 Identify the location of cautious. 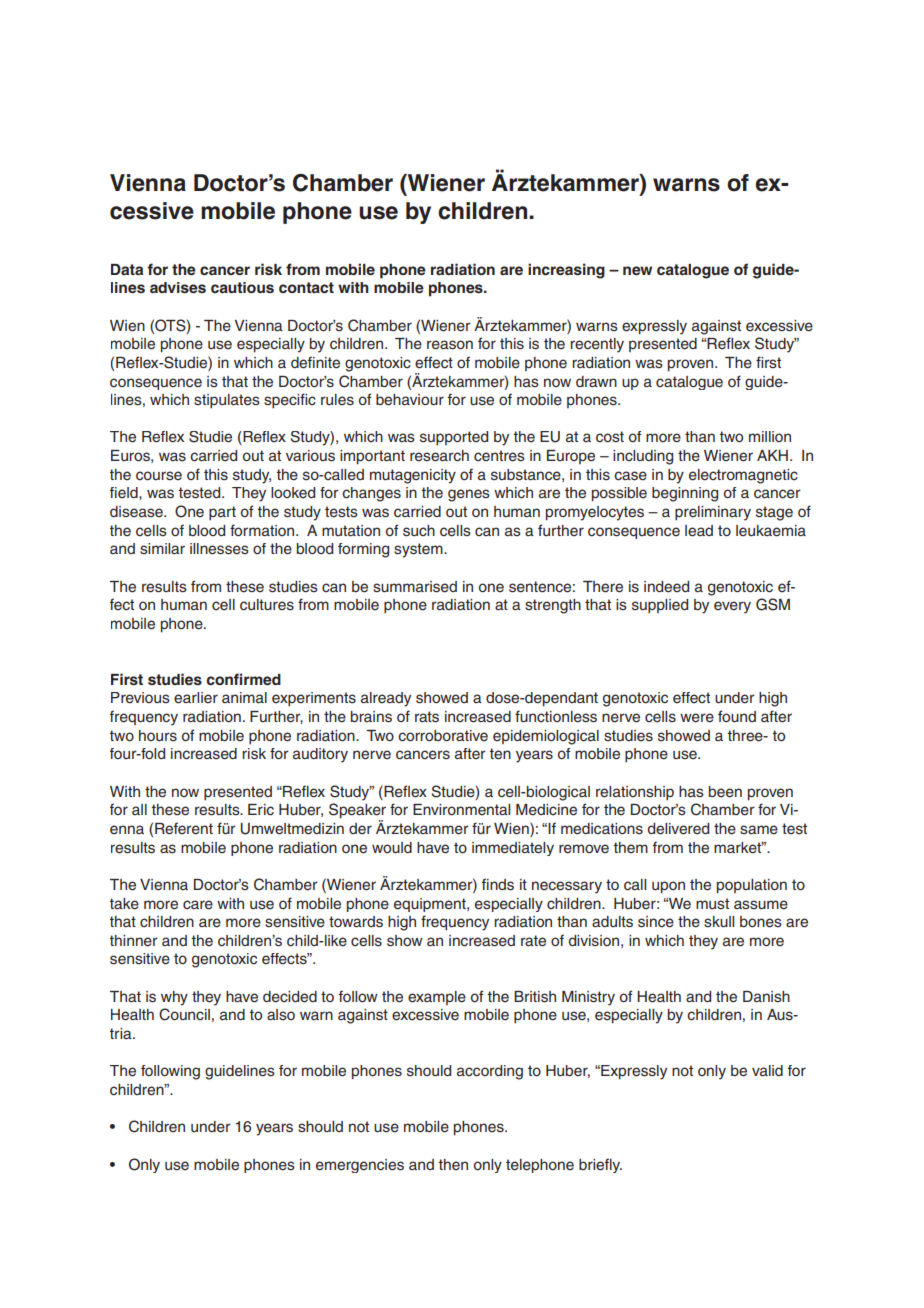
(242, 287).
